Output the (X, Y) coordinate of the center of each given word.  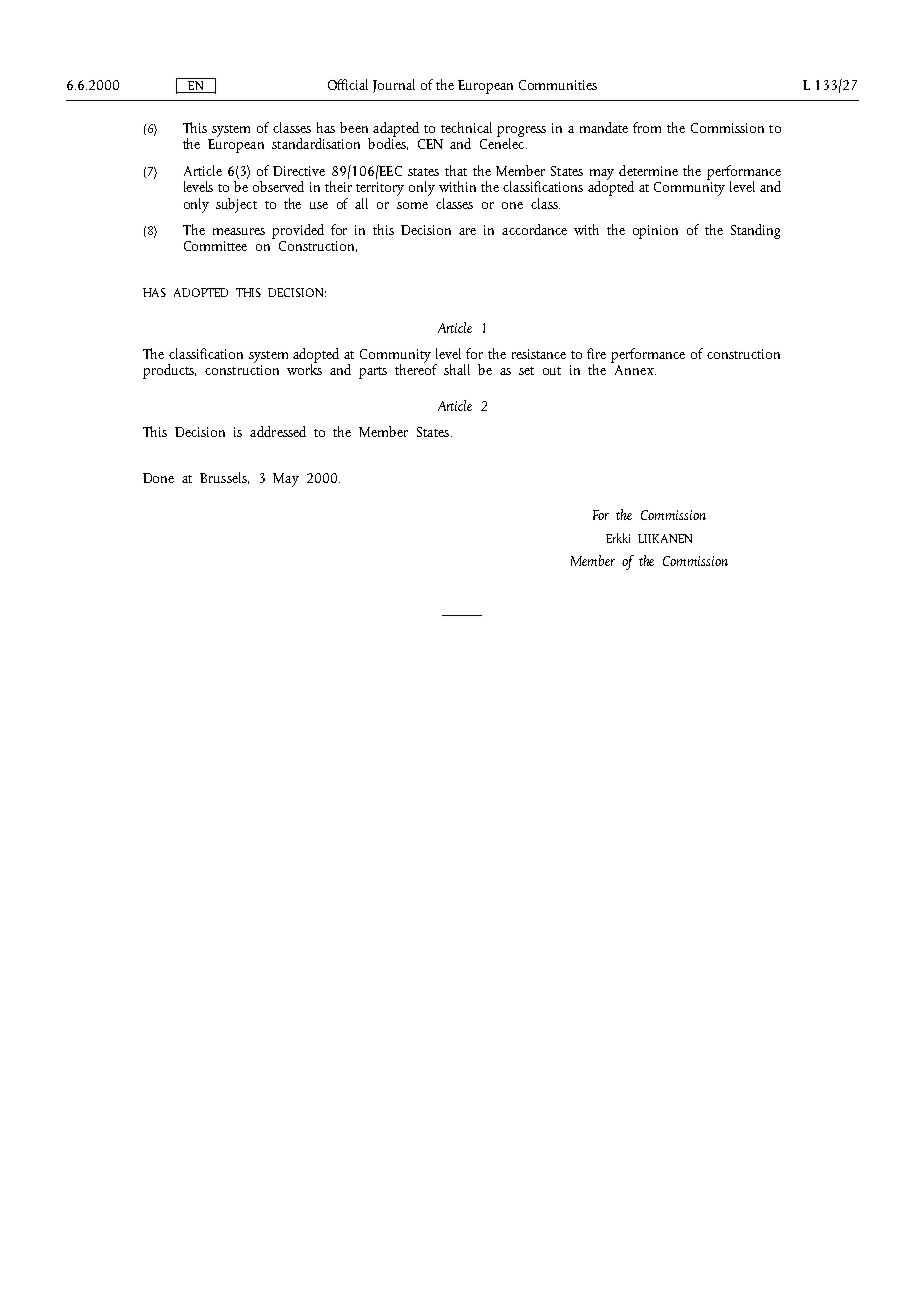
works (304, 368)
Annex (635, 370)
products (169, 371)
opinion (655, 232)
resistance (539, 354)
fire (596, 353)
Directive (299, 171)
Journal (394, 86)
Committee (215, 246)
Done (158, 478)
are (467, 231)
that (456, 170)
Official (348, 84)
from (647, 127)
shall (457, 369)
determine (648, 170)
